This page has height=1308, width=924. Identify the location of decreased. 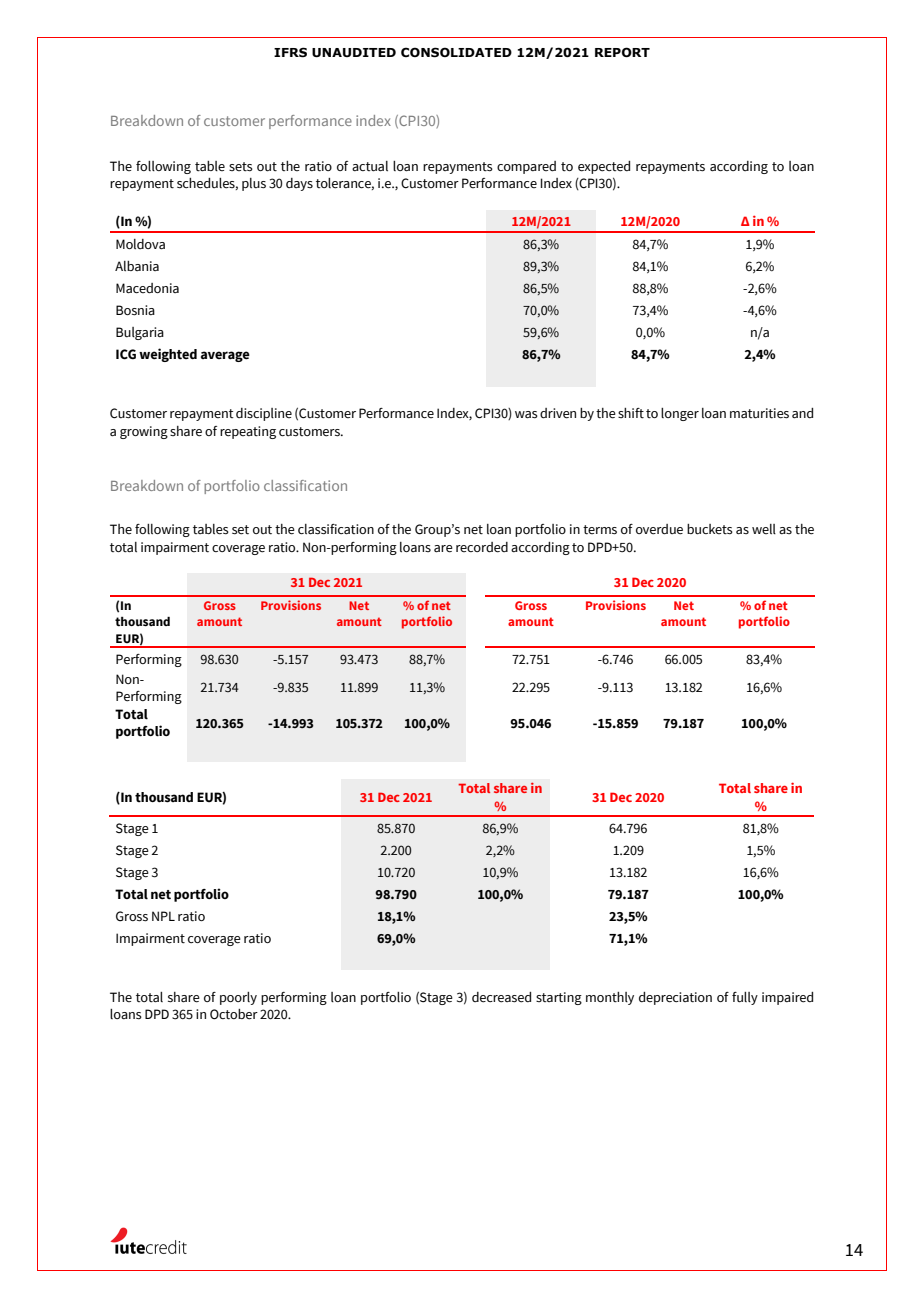
(501, 997).
